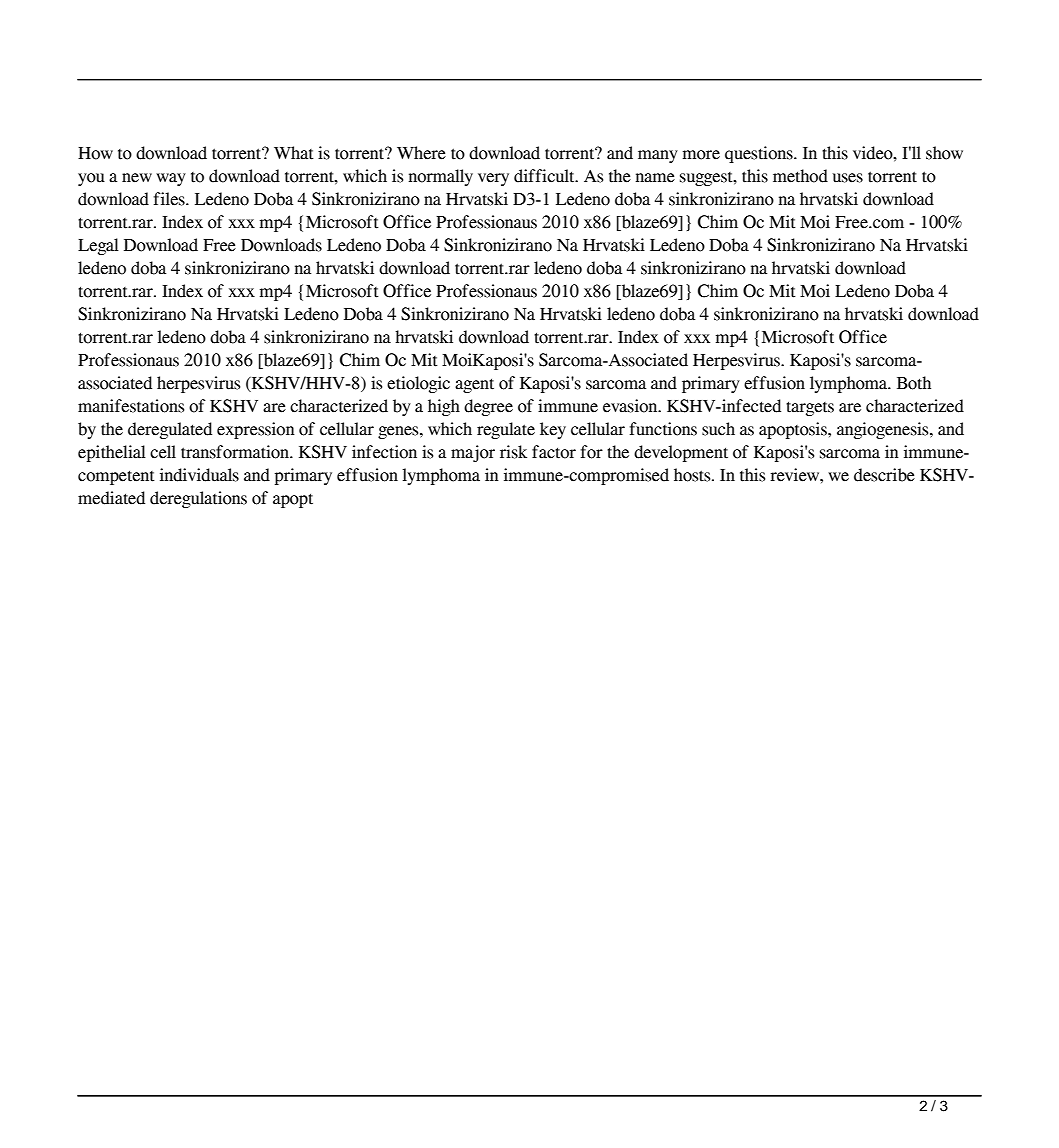  Describe the element at coordinates (914, 383) in the screenshot. I see `Both` at that location.
